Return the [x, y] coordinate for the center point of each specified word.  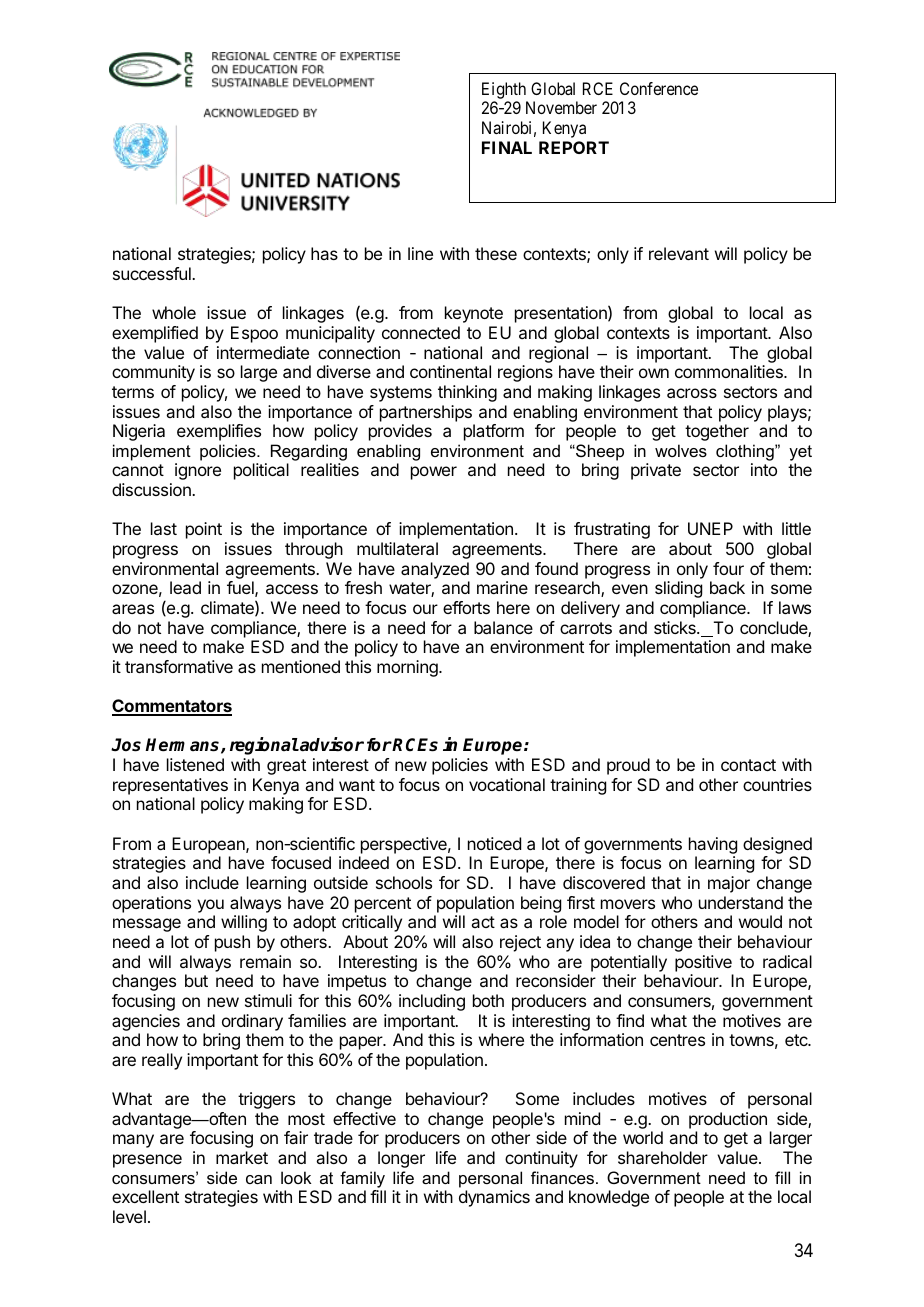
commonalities [730, 371]
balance [503, 627]
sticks [676, 627]
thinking [467, 393]
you [210, 906]
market [242, 1157]
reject [520, 943]
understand [741, 902]
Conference [659, 88]
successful [153, 273]
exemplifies [219, 432]
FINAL [507, 147]
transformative [179, 666]
